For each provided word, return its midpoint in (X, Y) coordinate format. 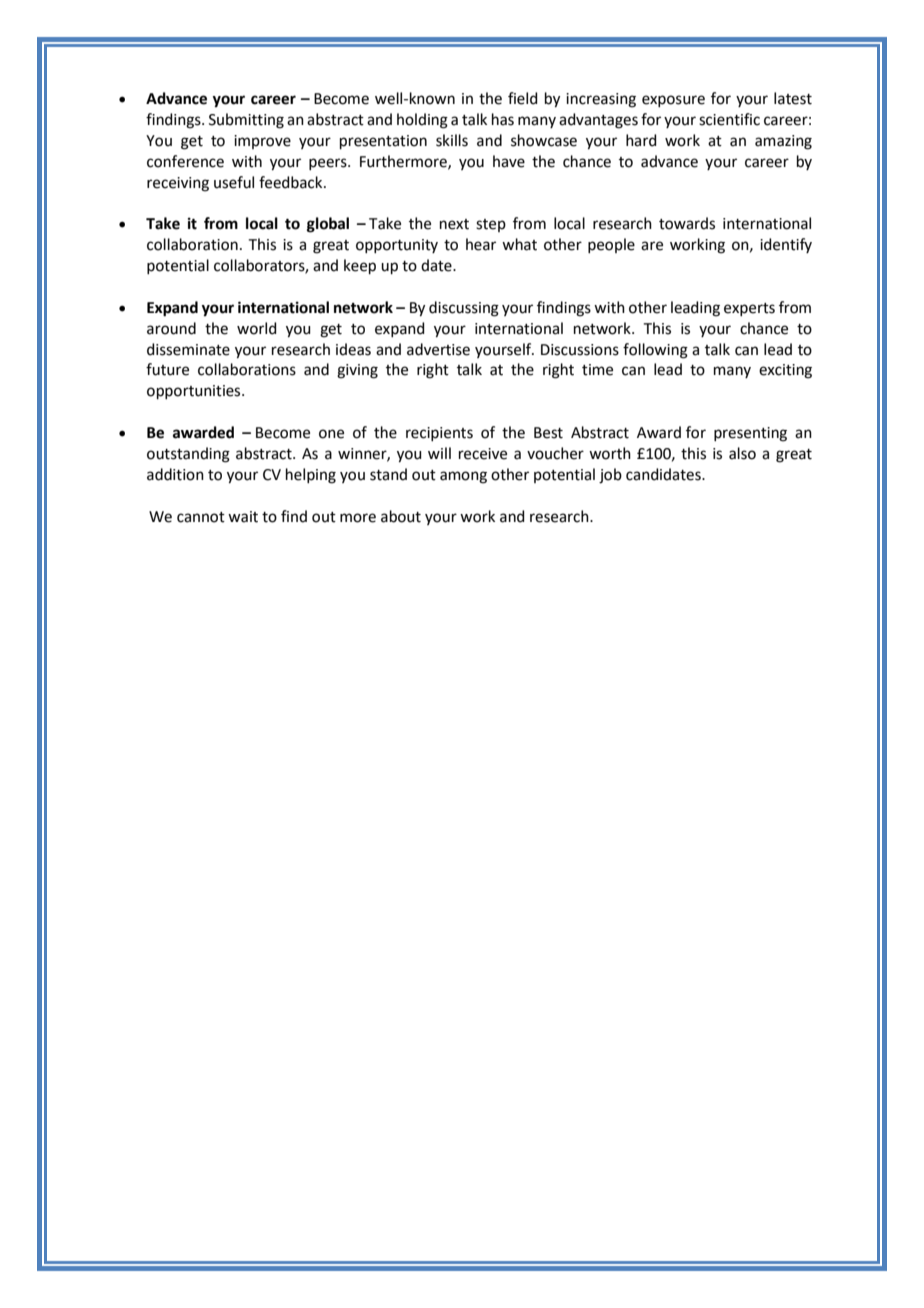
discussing (464, 309)
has (503, 119)
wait (243, 517)
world (257, 328)
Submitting (246, 121)
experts (749, 309)
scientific (729, 119)
